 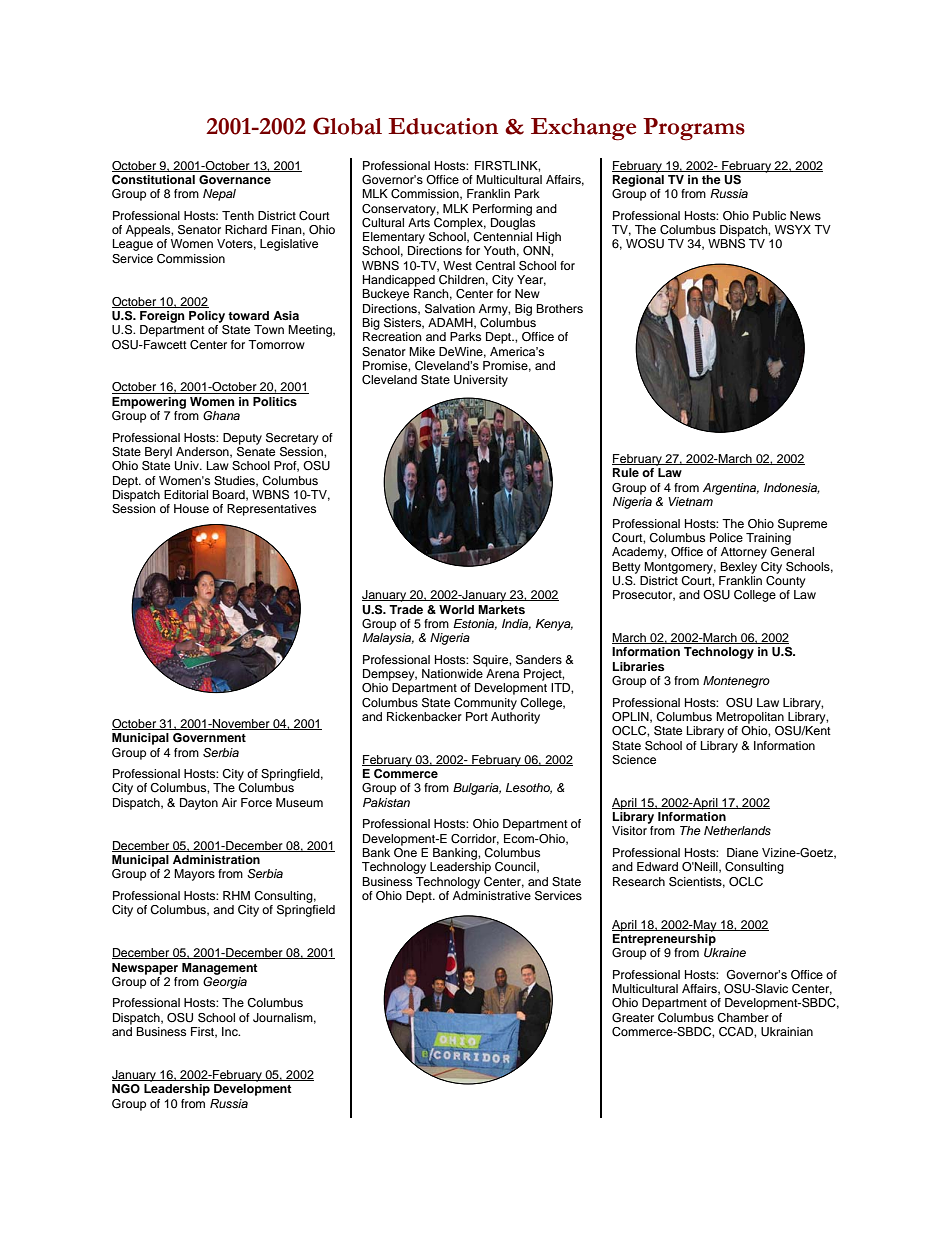 I want to click on House, so click(x=191, y=508).
